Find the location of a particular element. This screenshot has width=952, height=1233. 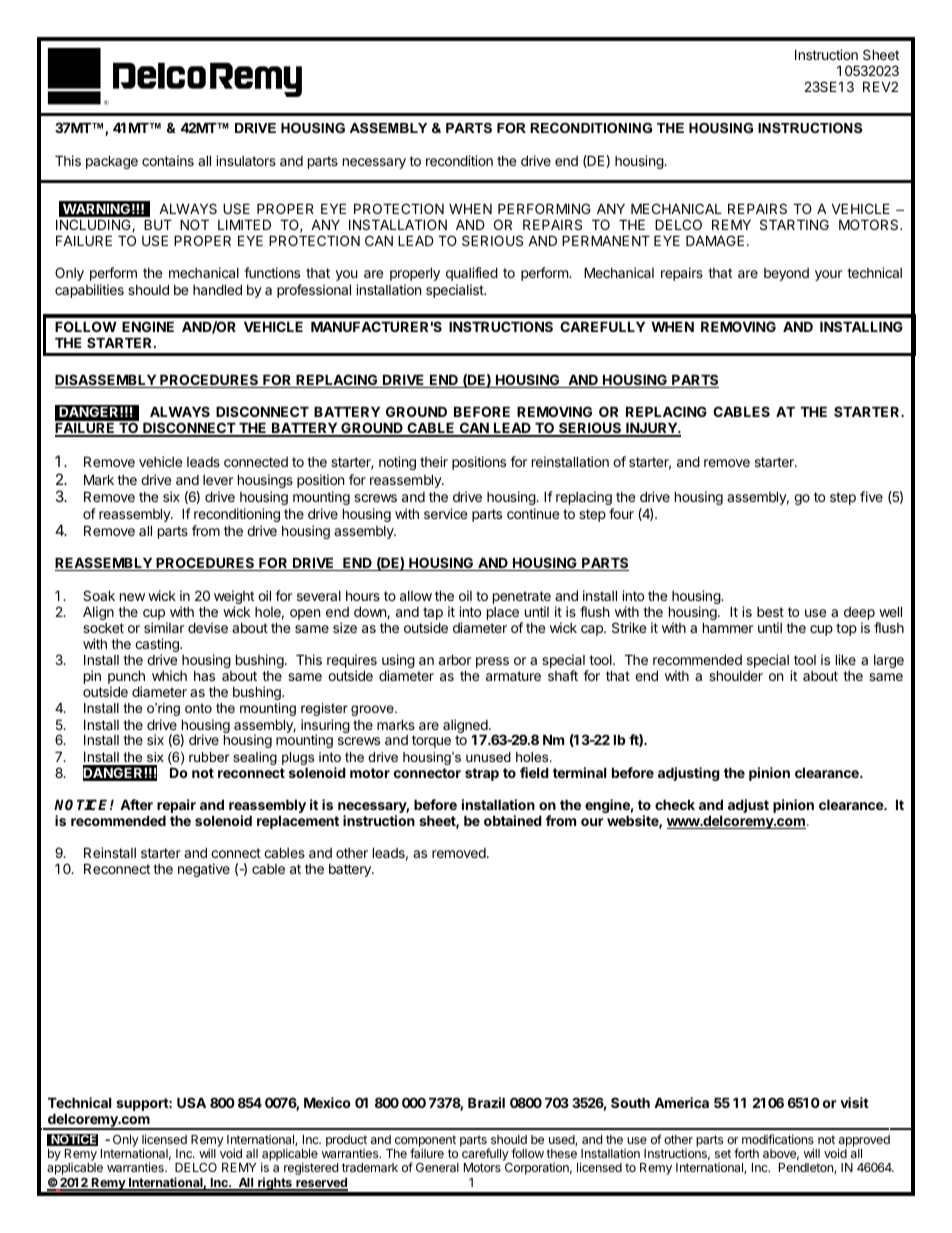

qualified is located at coordinates (472, 274).
